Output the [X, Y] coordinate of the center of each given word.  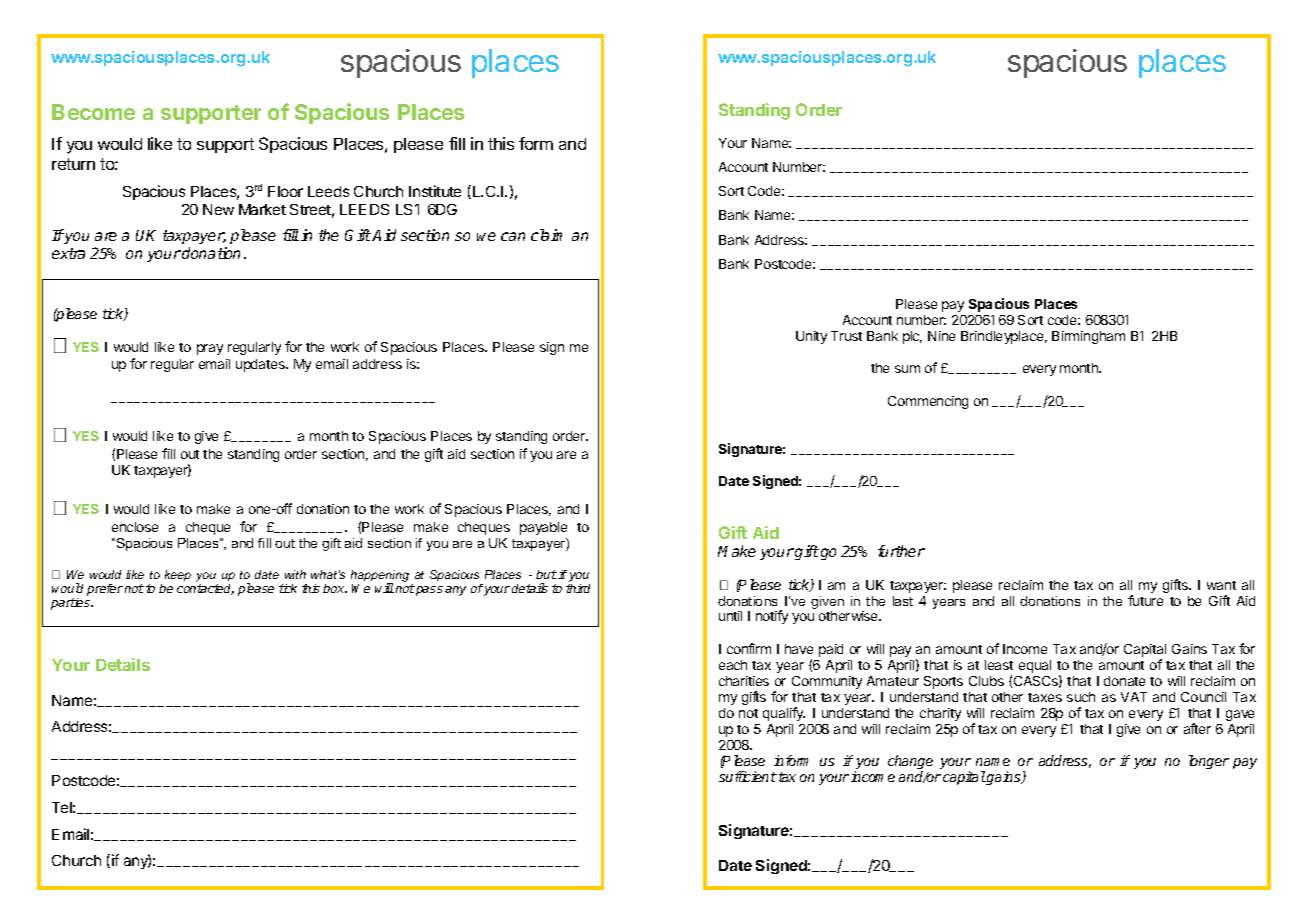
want [1221, 585]
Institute [435, 191]
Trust [846, 336]
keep [178, 575]
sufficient [748, 776]
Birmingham [1088, 337]
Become [93, 112]
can [513, 236]
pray [210, 349]
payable [543, 528]
